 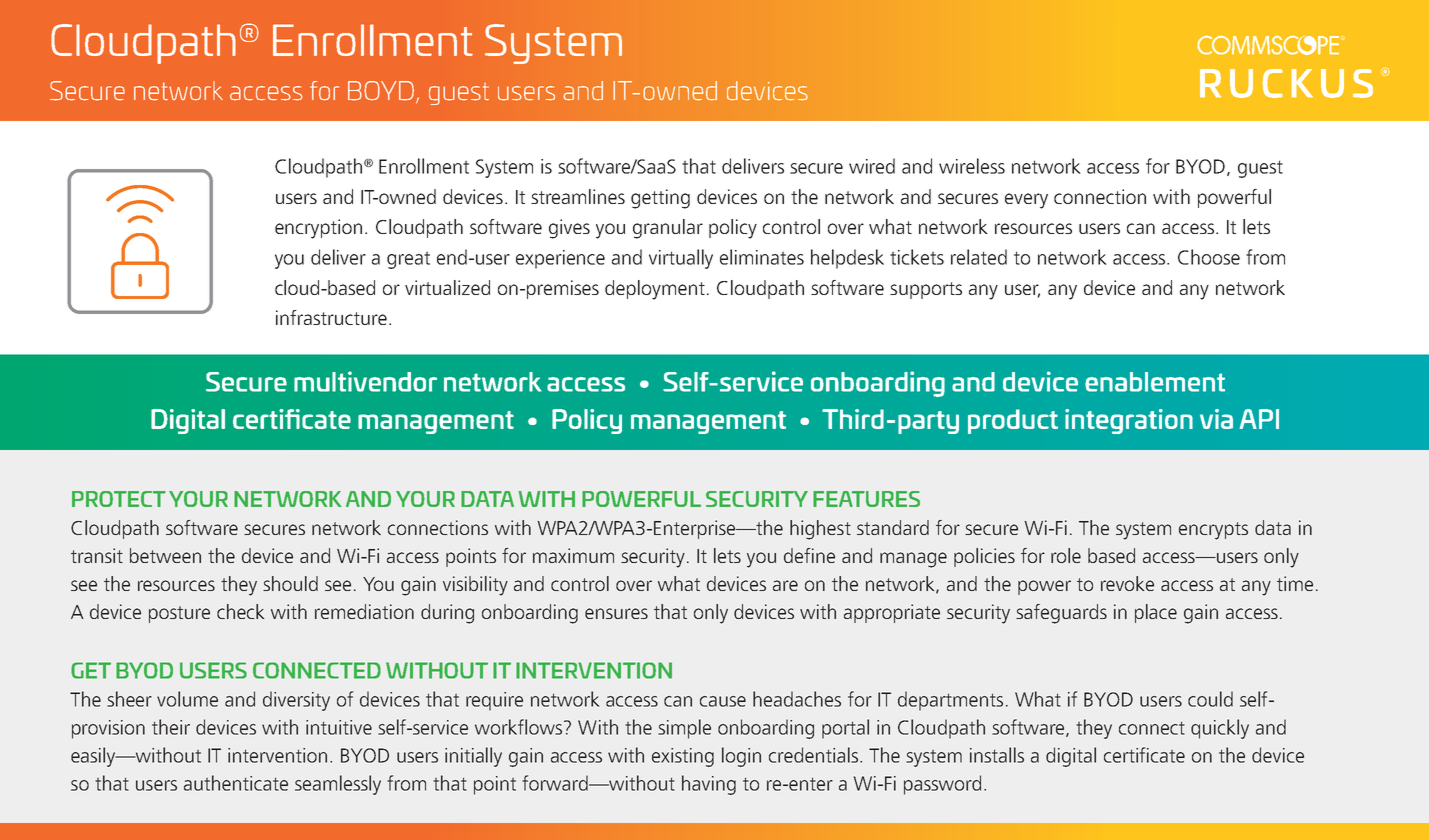 I want to click on PROTECT, so click(x=119, y=499).
